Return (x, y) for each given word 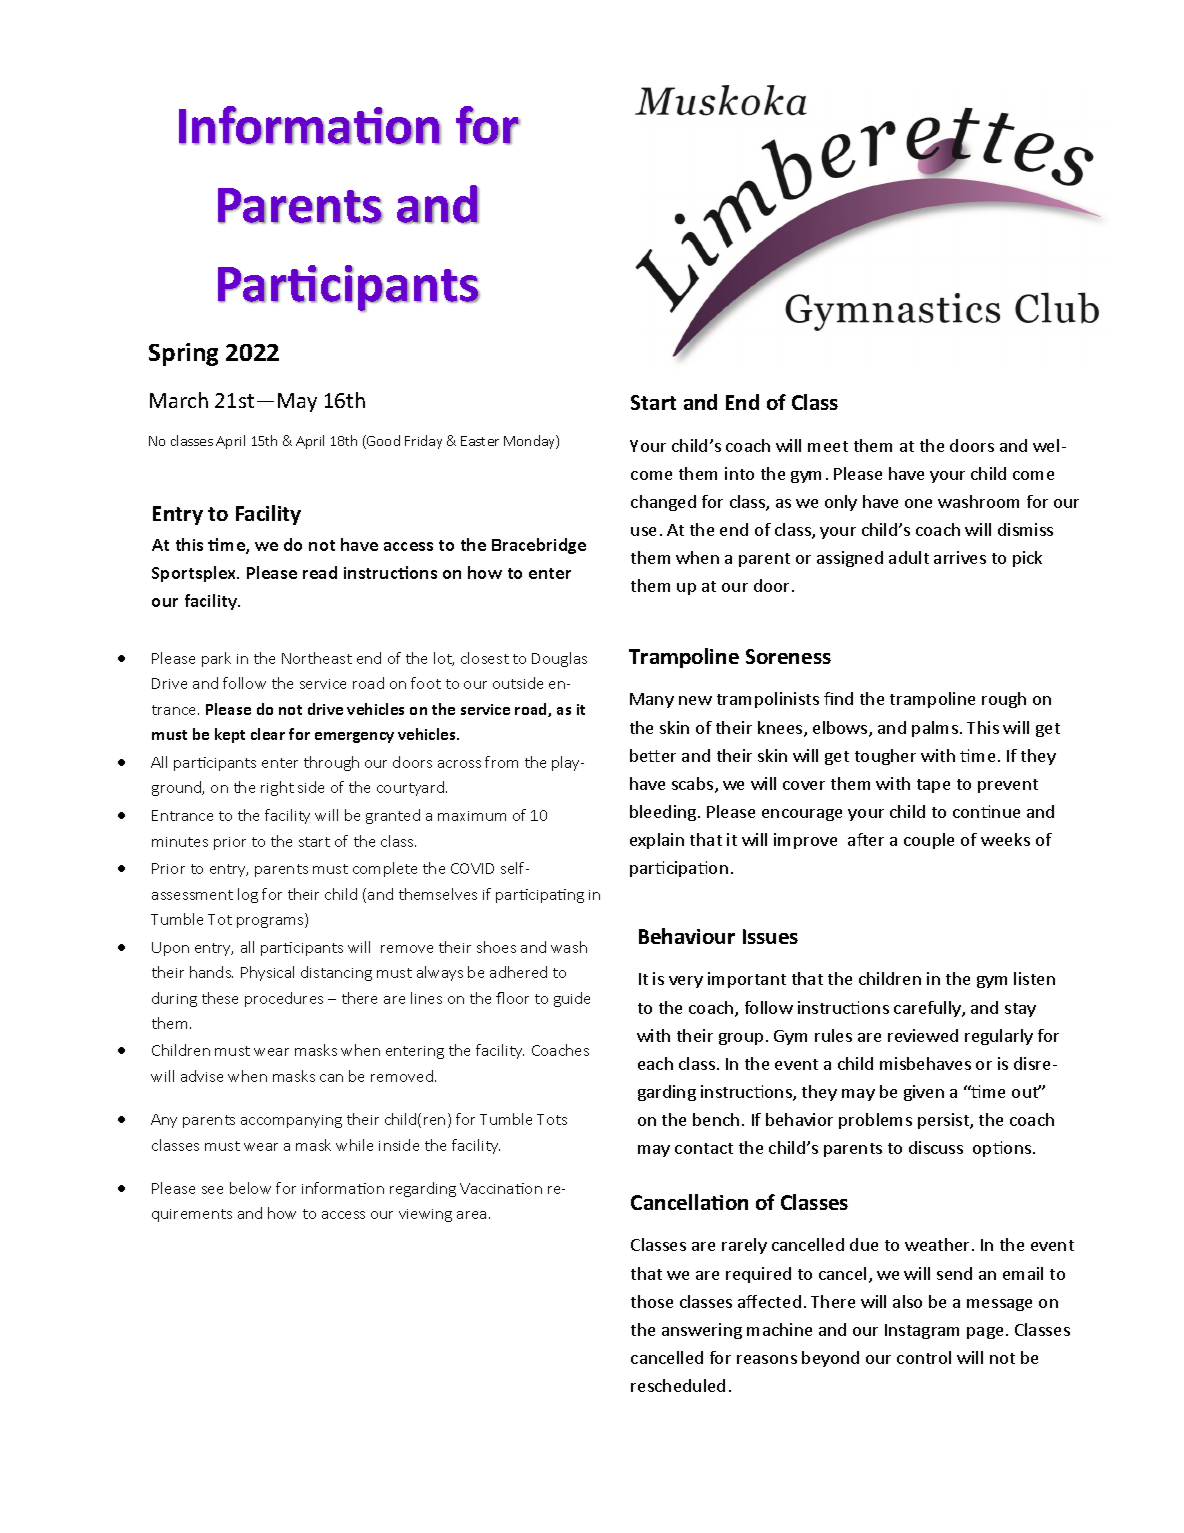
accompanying (291, 1121)
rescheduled (678, 1385)
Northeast (317, 658)
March (179, 400)
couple (929, 841)
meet (828, 446)
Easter (480, 441)
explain (657, 841)
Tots (552, 1119)
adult (909, 557)
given (924, 1093)
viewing (425, 1215)
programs (271, 922)
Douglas (559, 659)
